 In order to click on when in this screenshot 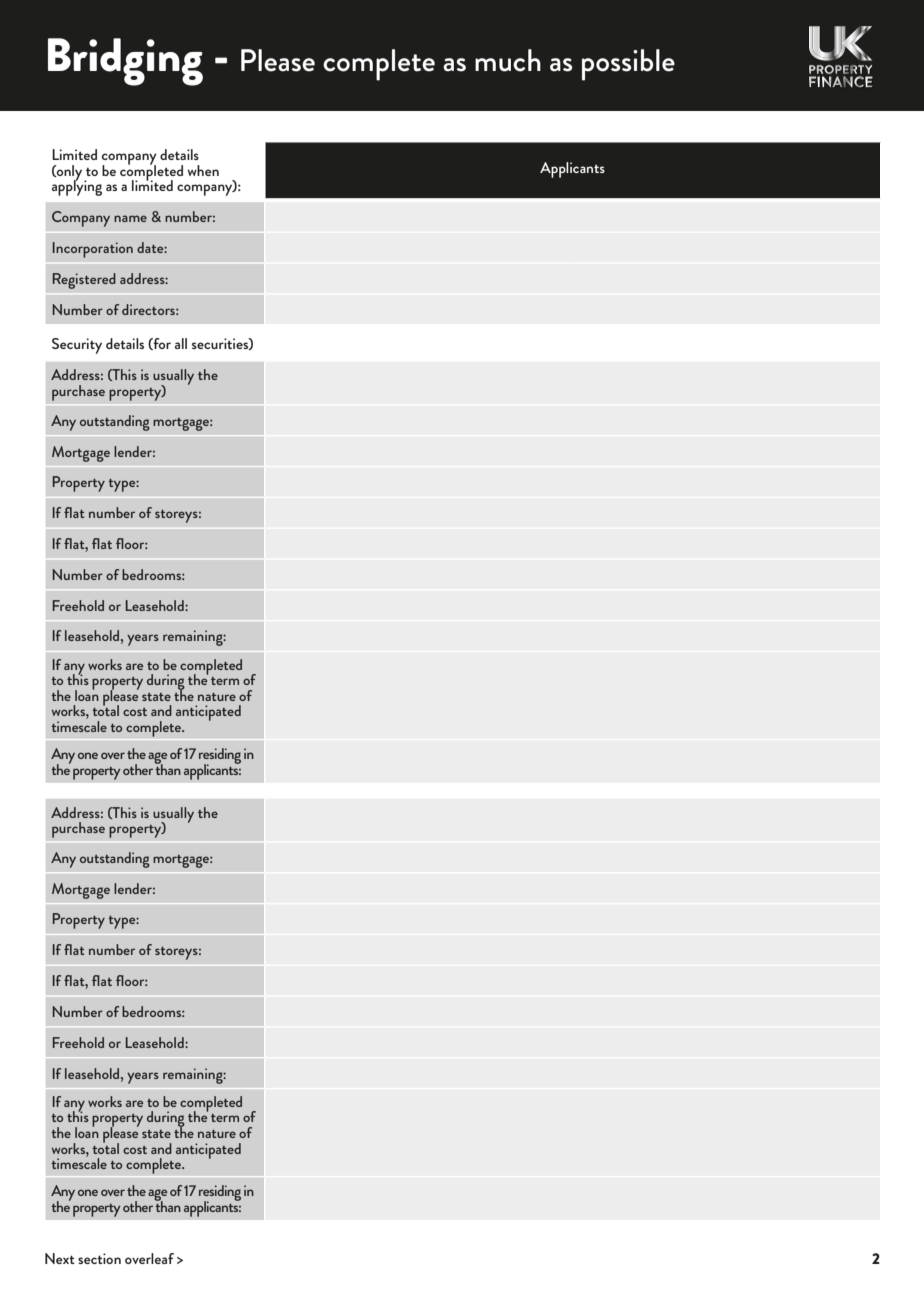, I will do `click(203, 170)`.
